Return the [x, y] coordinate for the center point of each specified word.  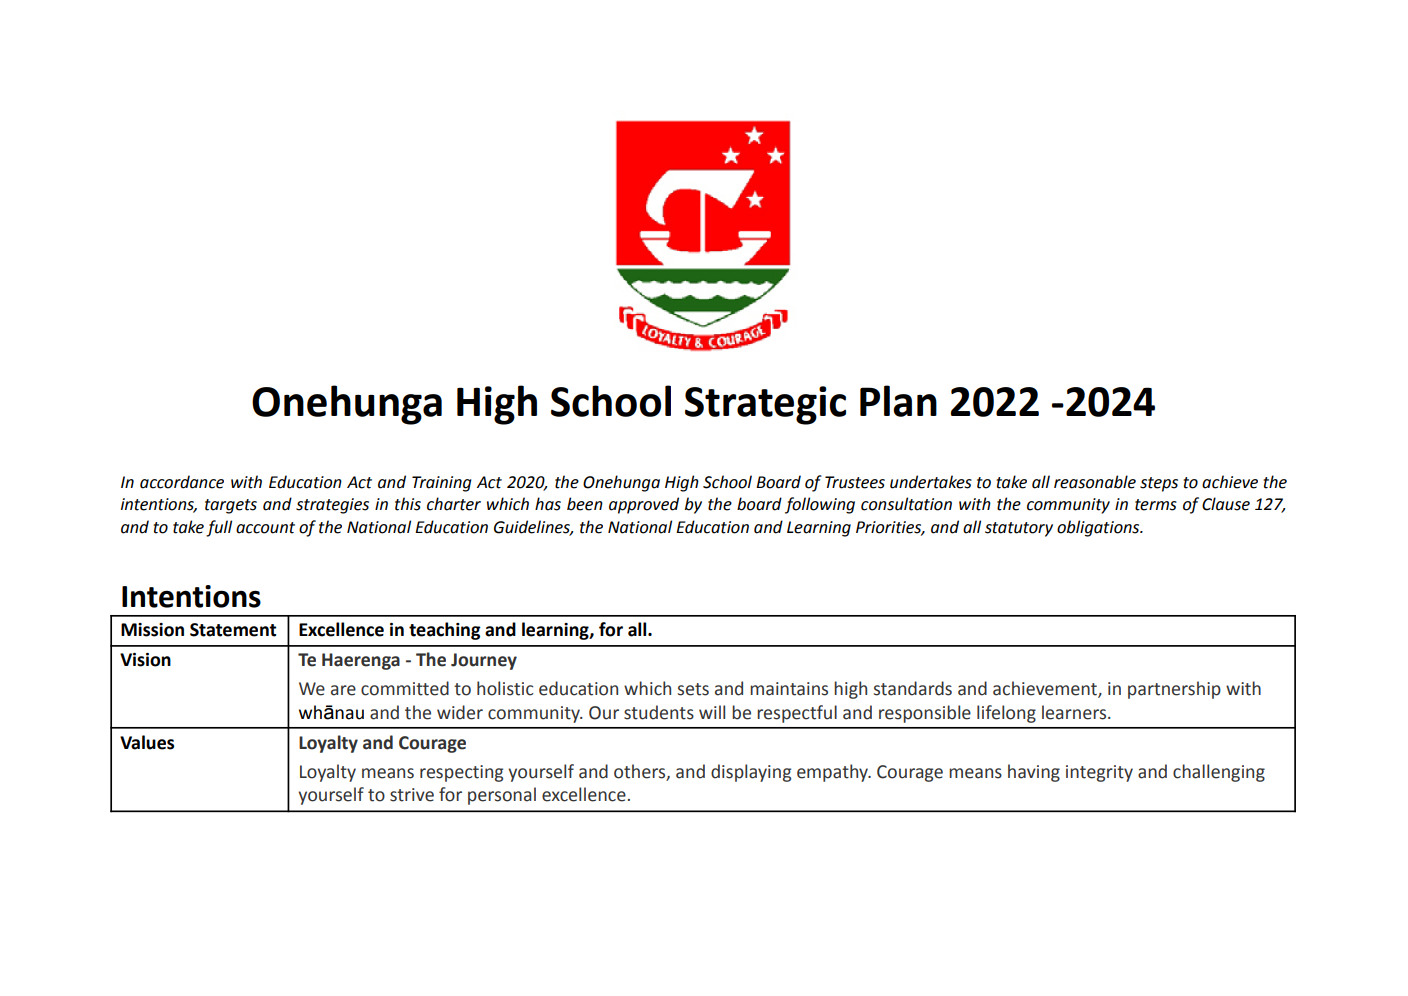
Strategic [765, 405]
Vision [145, 660]
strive [412, 795]
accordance [182, 482]
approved [644, 505]
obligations [1099, 528]
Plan [898, 401]
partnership [1174, 690]
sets [693, 689]
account [265, 528]
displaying [751, 773]
